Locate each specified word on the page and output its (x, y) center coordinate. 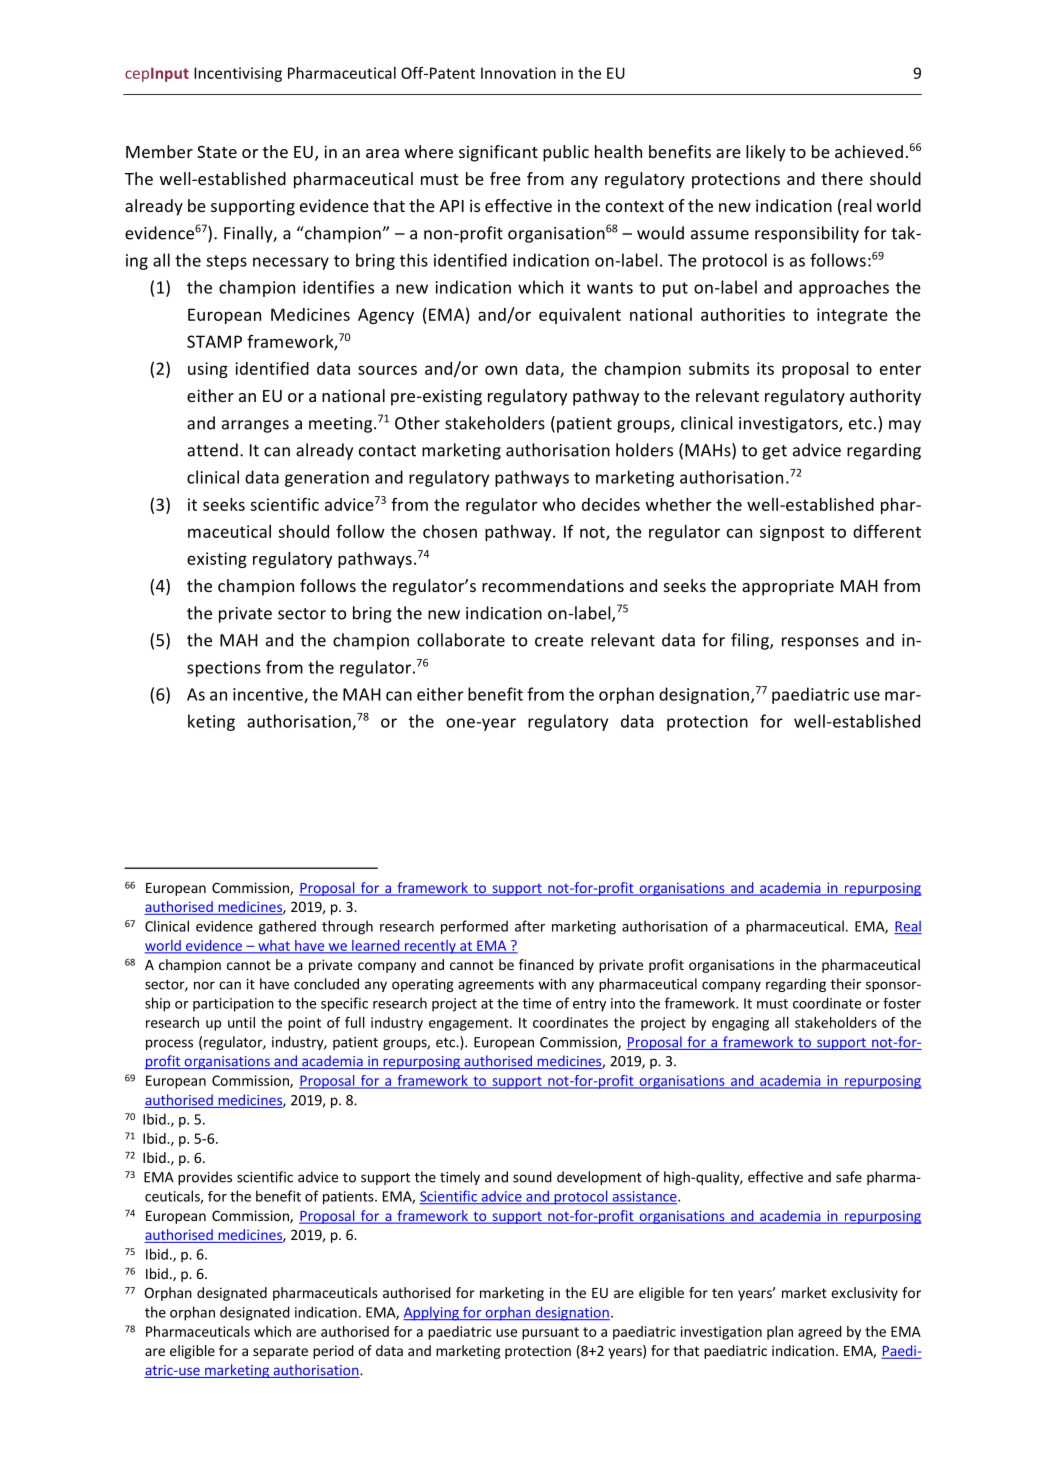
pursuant (550, 1333)
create (559, 641)
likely (765, 153)
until (241, 1022)
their (846, 984)
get (774, 452)
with (552, 984)
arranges (255, 426)
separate (280, 1352)
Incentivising (238, 74)
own (501, 370)
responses (820, 643)
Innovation (518, 73)
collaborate (461, 640)
